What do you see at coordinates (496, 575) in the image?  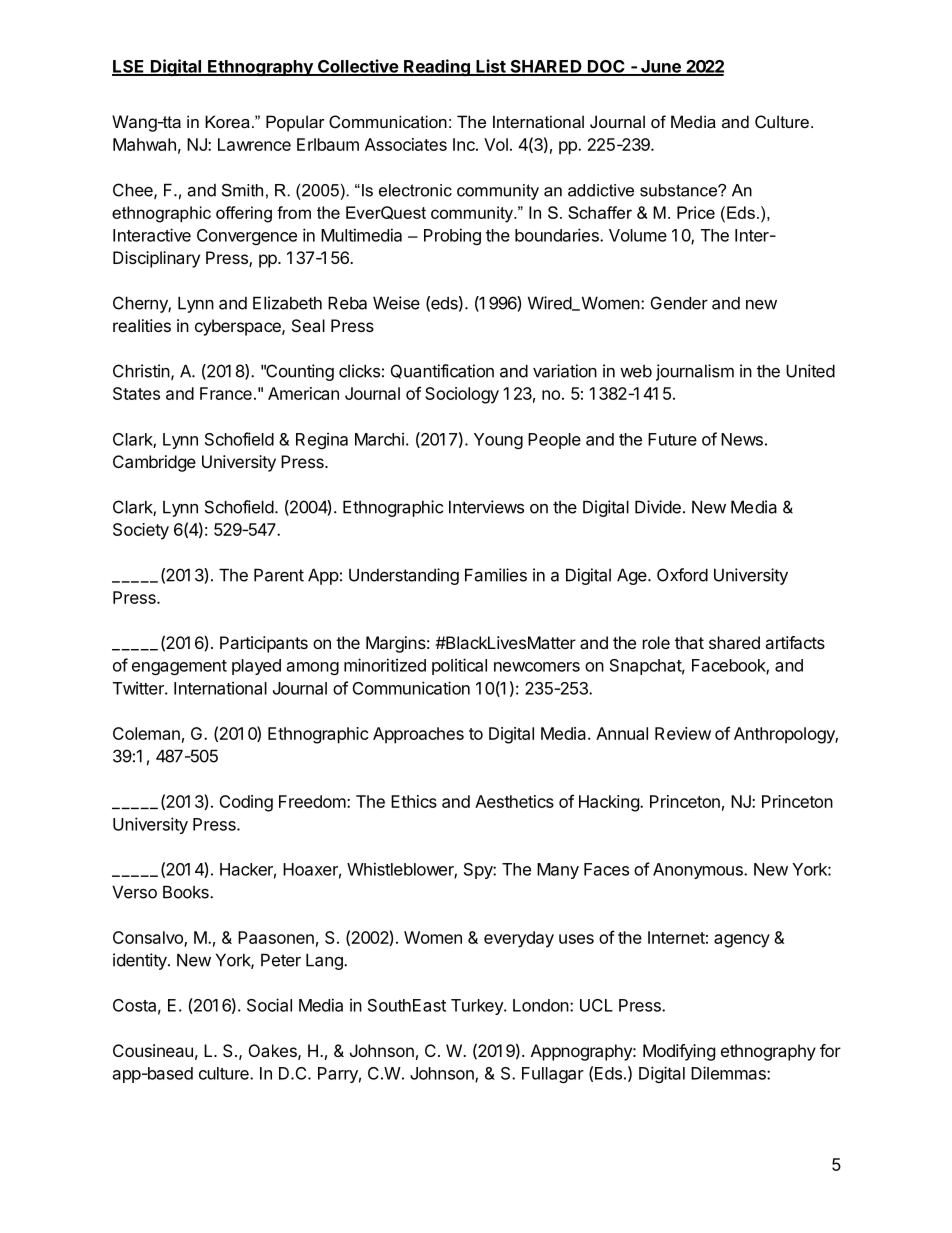 I see `Families` at bounding box center [496, 575].
